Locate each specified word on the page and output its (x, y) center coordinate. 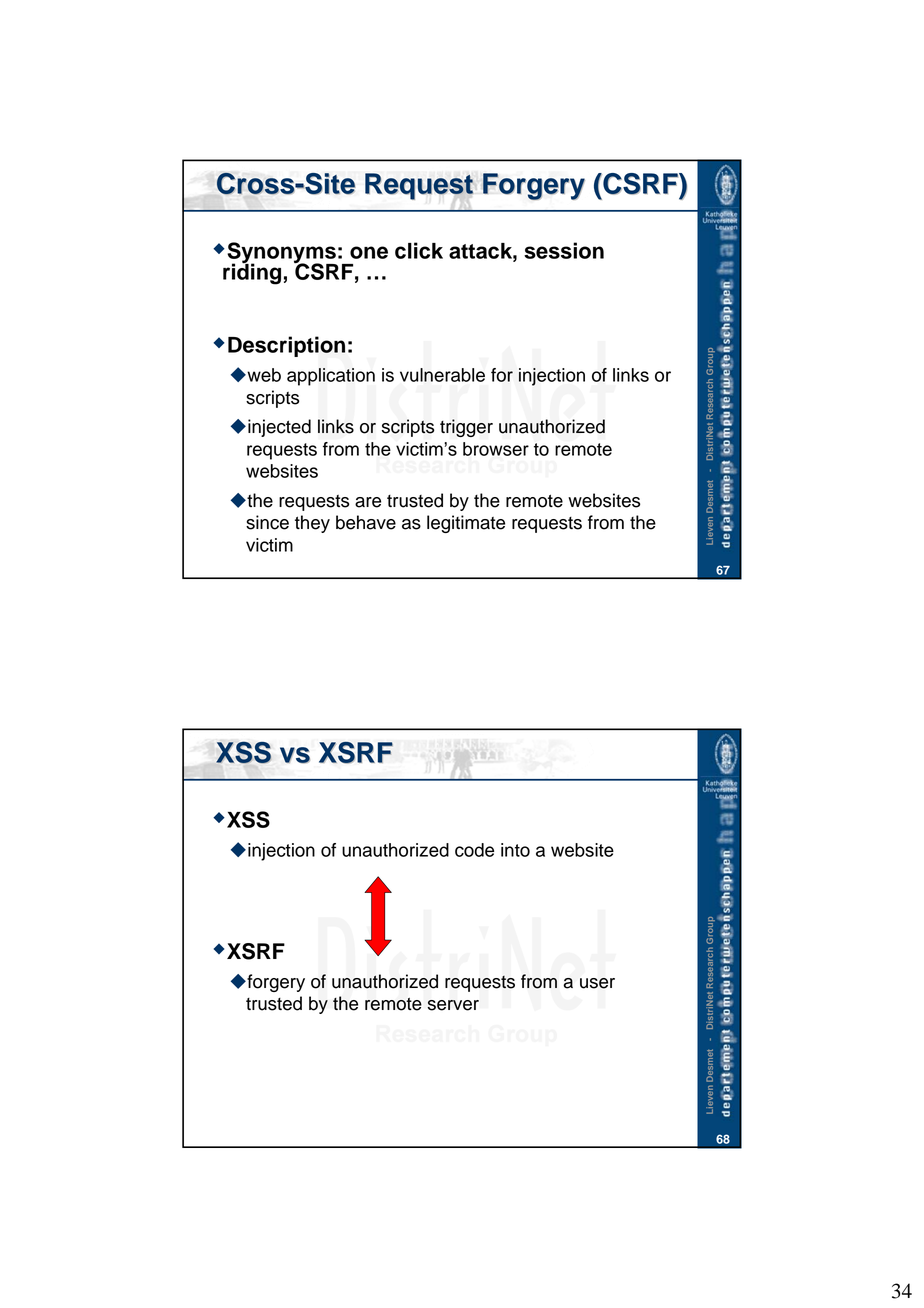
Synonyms (282, 254)
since (267, 522)
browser (496, 449)
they (312, 524)
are (368, 502)
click (419, 250)
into (515, 850)
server (453, 1005)
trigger (466, 428)
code (474, 850)
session (564, 250)
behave (366, 522)
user (597, 983)
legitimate (466, 524)
